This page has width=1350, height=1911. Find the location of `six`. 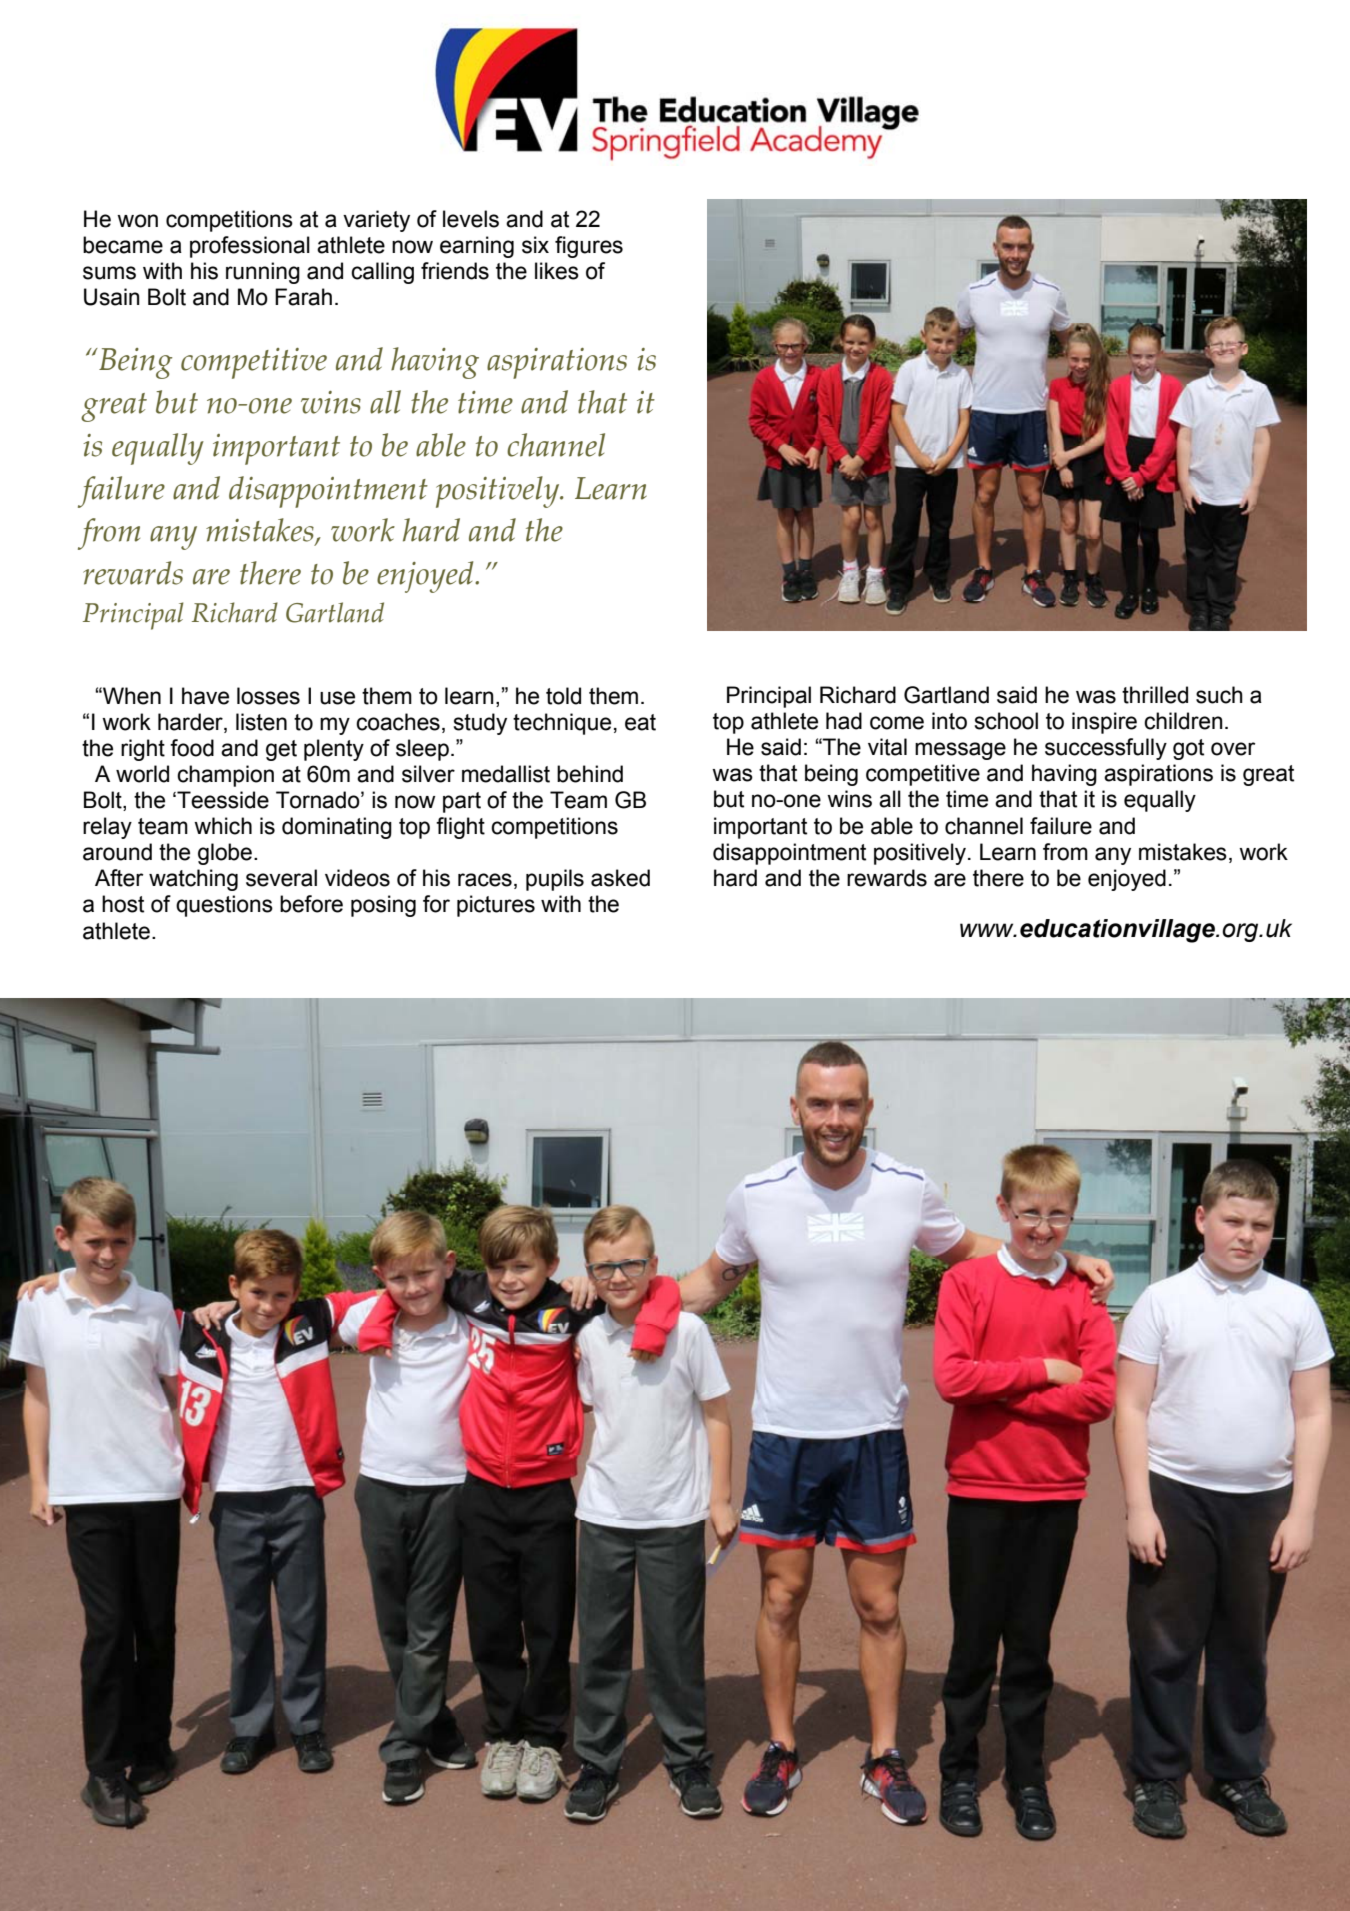

six is located at coordinates (535, 245).
